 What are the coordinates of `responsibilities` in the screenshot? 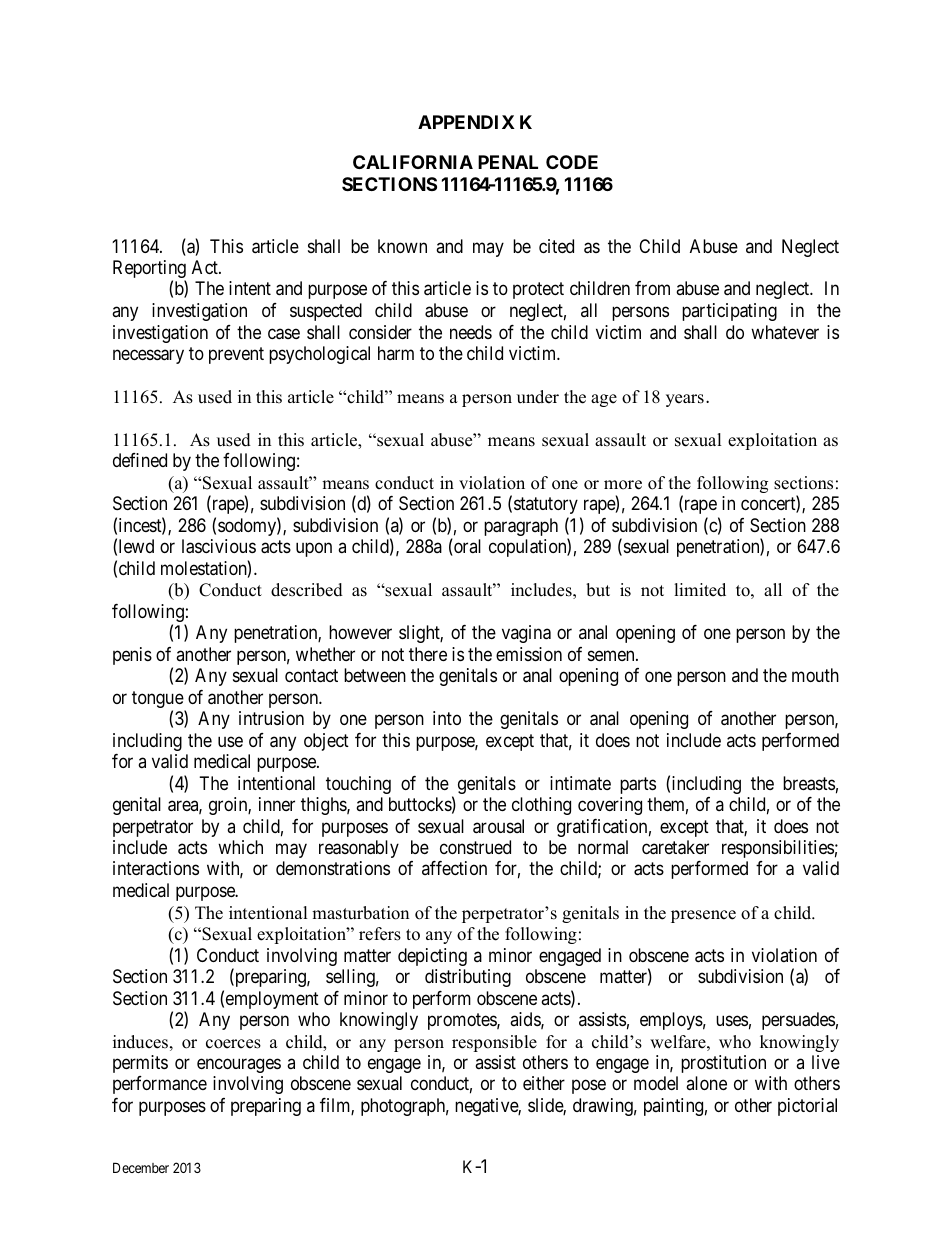 It's located at (778, 849).
